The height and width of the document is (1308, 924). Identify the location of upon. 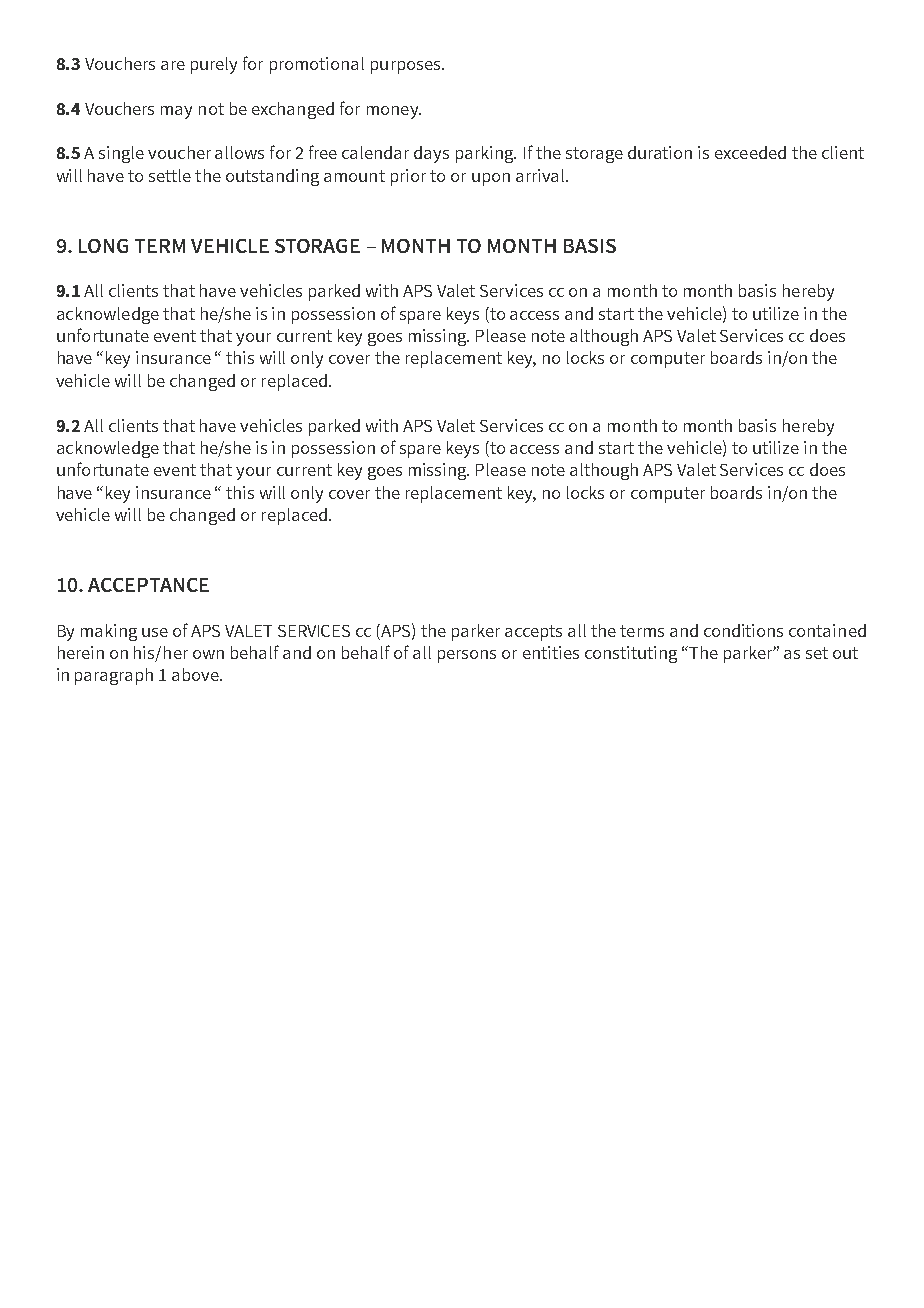
(491, 179).
